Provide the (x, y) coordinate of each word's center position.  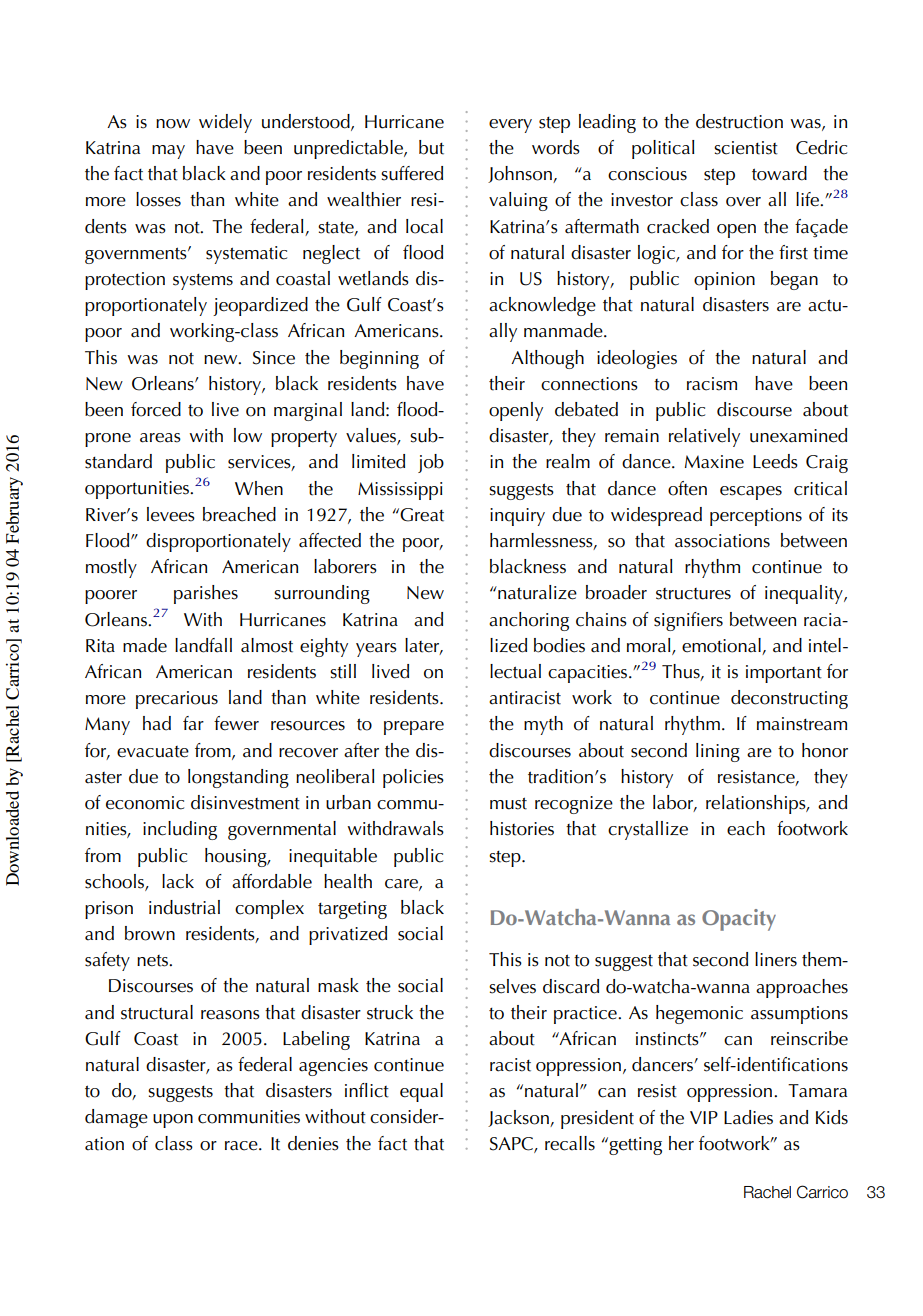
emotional (721, 645)
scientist (746, 148)
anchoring (529, 621)
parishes (206, 594)
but (431, 147)
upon (173, 1121)
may (168, 152)
